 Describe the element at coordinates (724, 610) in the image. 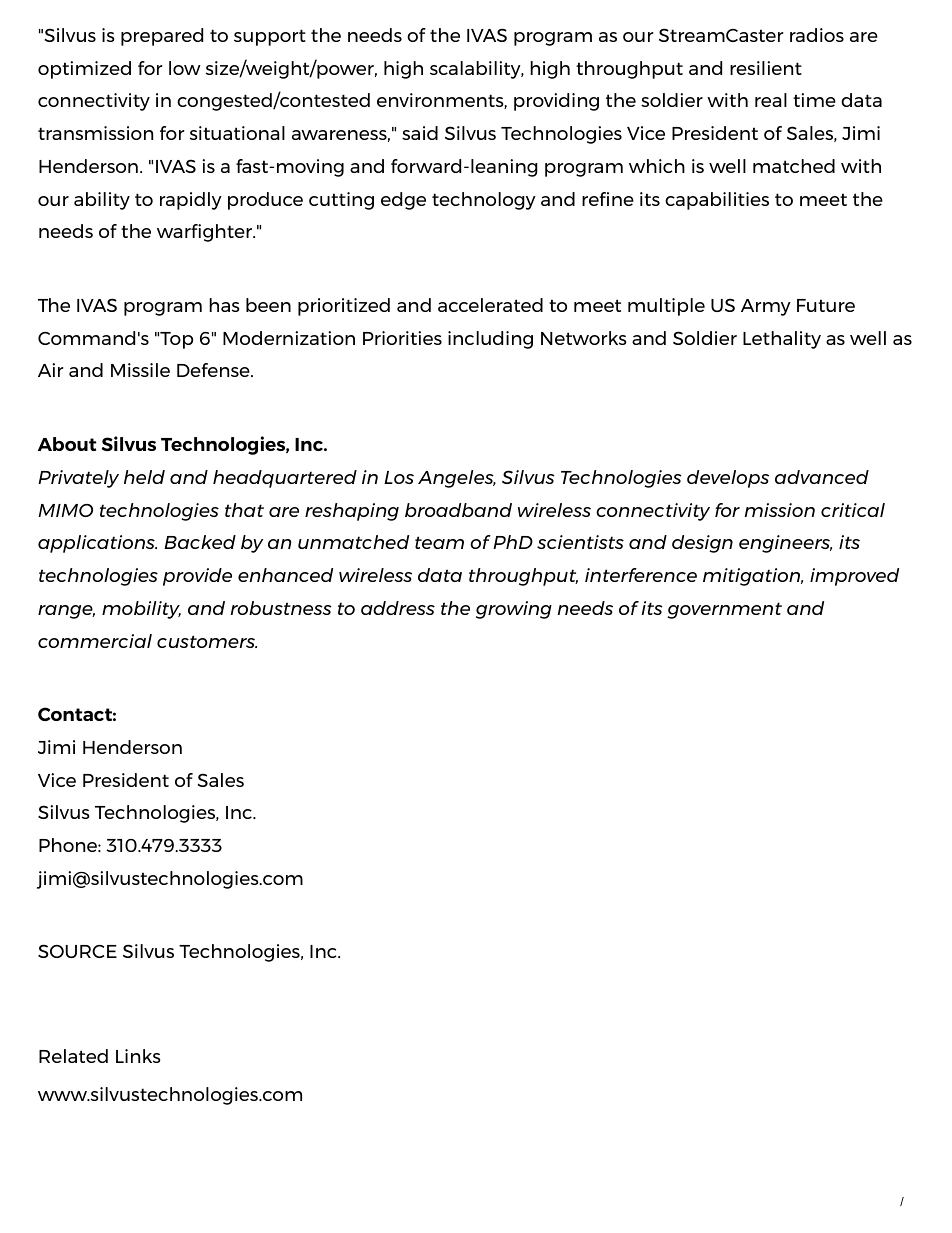

I see `government` at that location.
